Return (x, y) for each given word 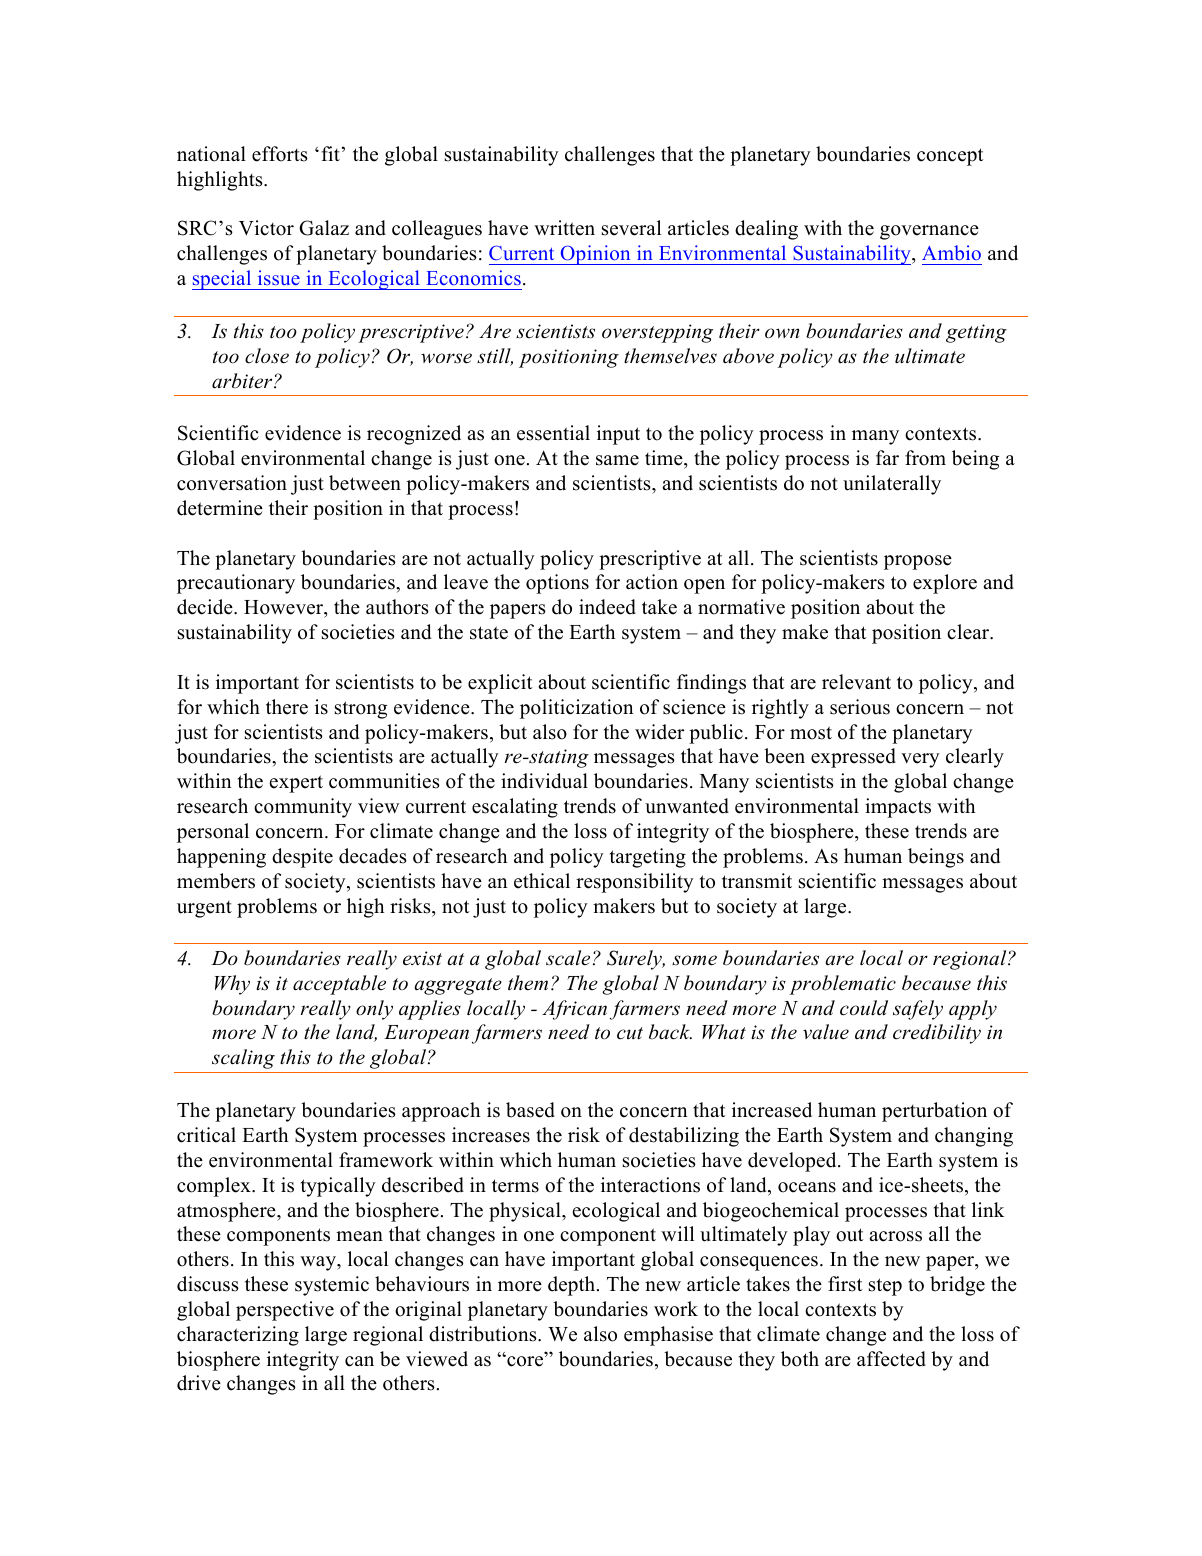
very (920, 760)
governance (929, 232)
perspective (285, 1311)
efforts (280, 154)
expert (296, 784)
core (525, 1361)
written (564, 228)
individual (544, 781)
